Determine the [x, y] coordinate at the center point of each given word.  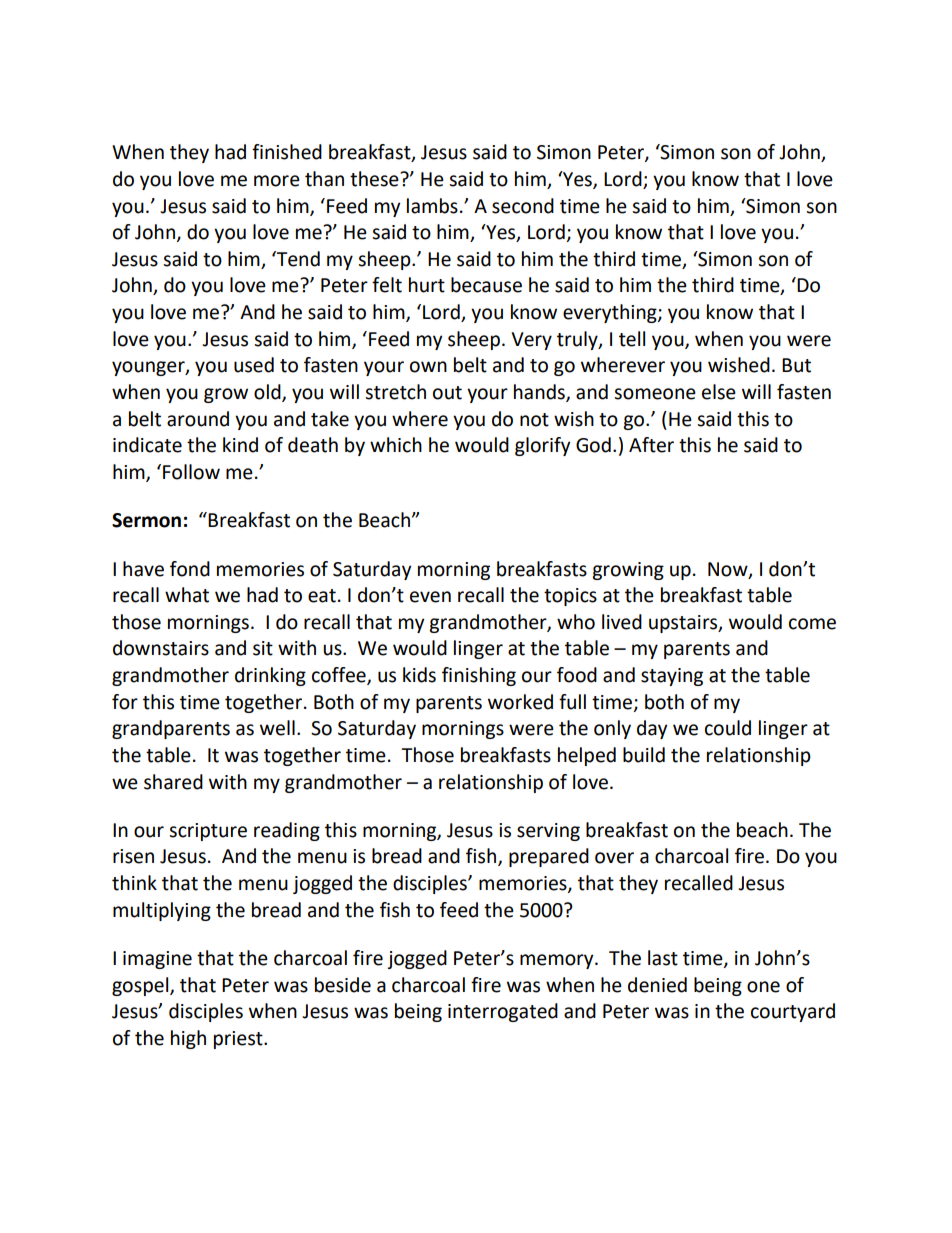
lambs [432, 206]
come [812, 624]
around [198, 419]
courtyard [793, 1012]
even [430, 597]
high [188, 1039]
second [523, 206]
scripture [208, 832]
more [277, 181]
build [644, 755]
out [447, 393]
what [187, 595]
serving [548, 832]
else [719, 392]
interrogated [503, 1012]
